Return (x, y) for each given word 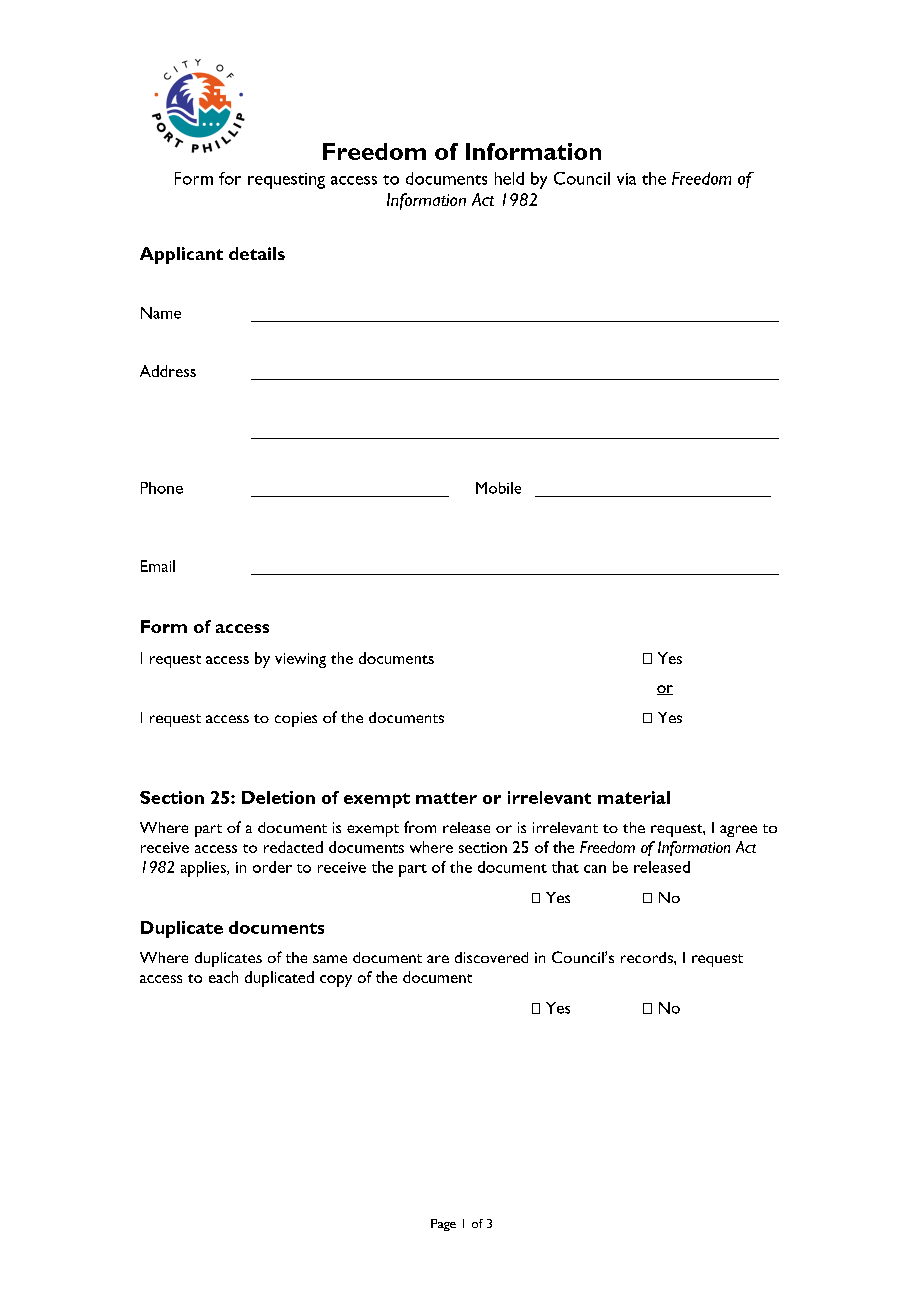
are (438, 959)
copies (296, 719)
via (626, 179)
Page (443, 1225)
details (257, 253)
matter (446, 798)
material (634, 797)
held (509, 178)
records (648, 957)
